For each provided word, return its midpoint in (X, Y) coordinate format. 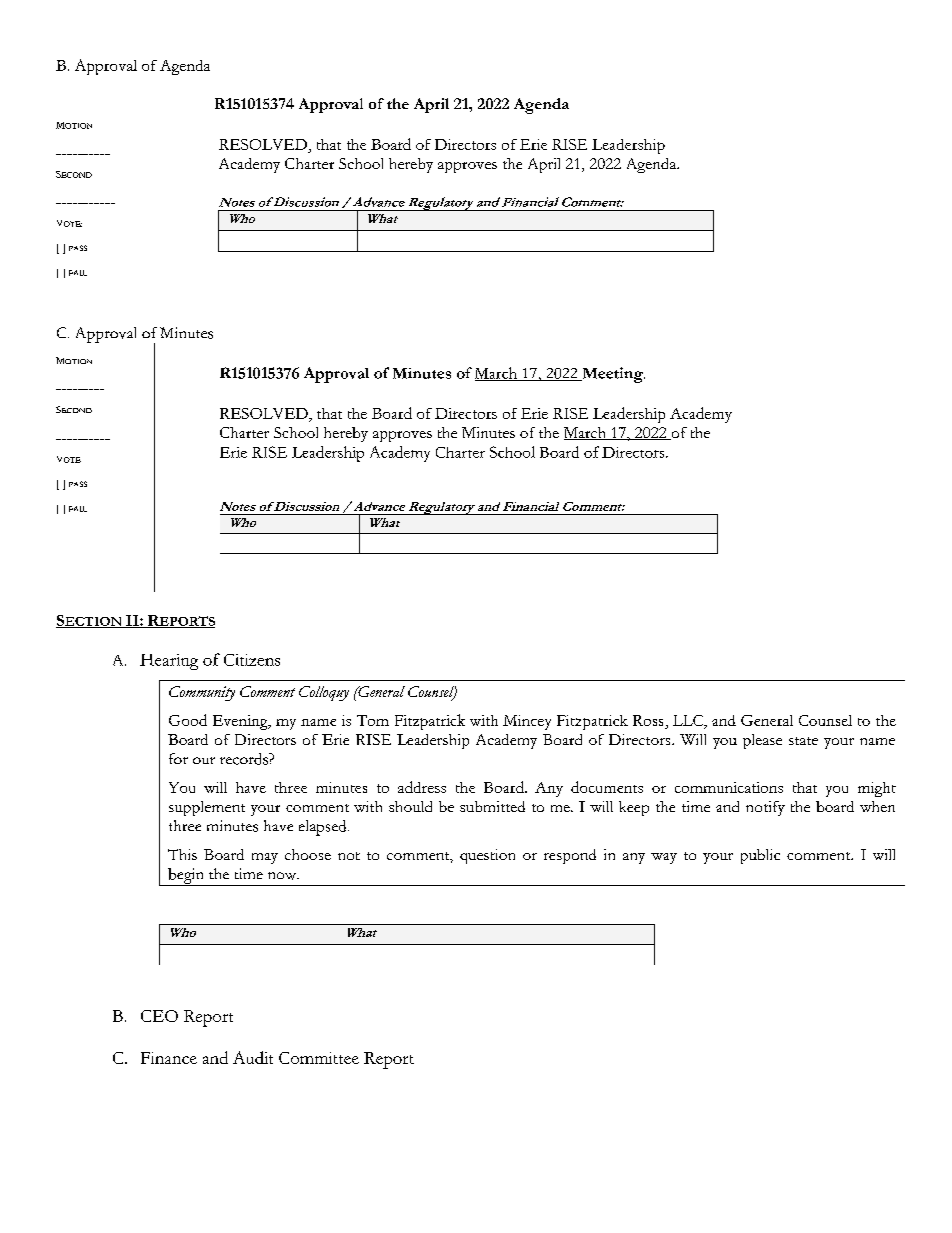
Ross (648, 720)
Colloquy (324, 693)
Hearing (169, 662)
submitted (492, 806)
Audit (253, 1057)
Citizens (252, 660)
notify (765, 808)
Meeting (612, 375)
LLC (689, 720)
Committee (319, 1058)
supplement (207, 808)
